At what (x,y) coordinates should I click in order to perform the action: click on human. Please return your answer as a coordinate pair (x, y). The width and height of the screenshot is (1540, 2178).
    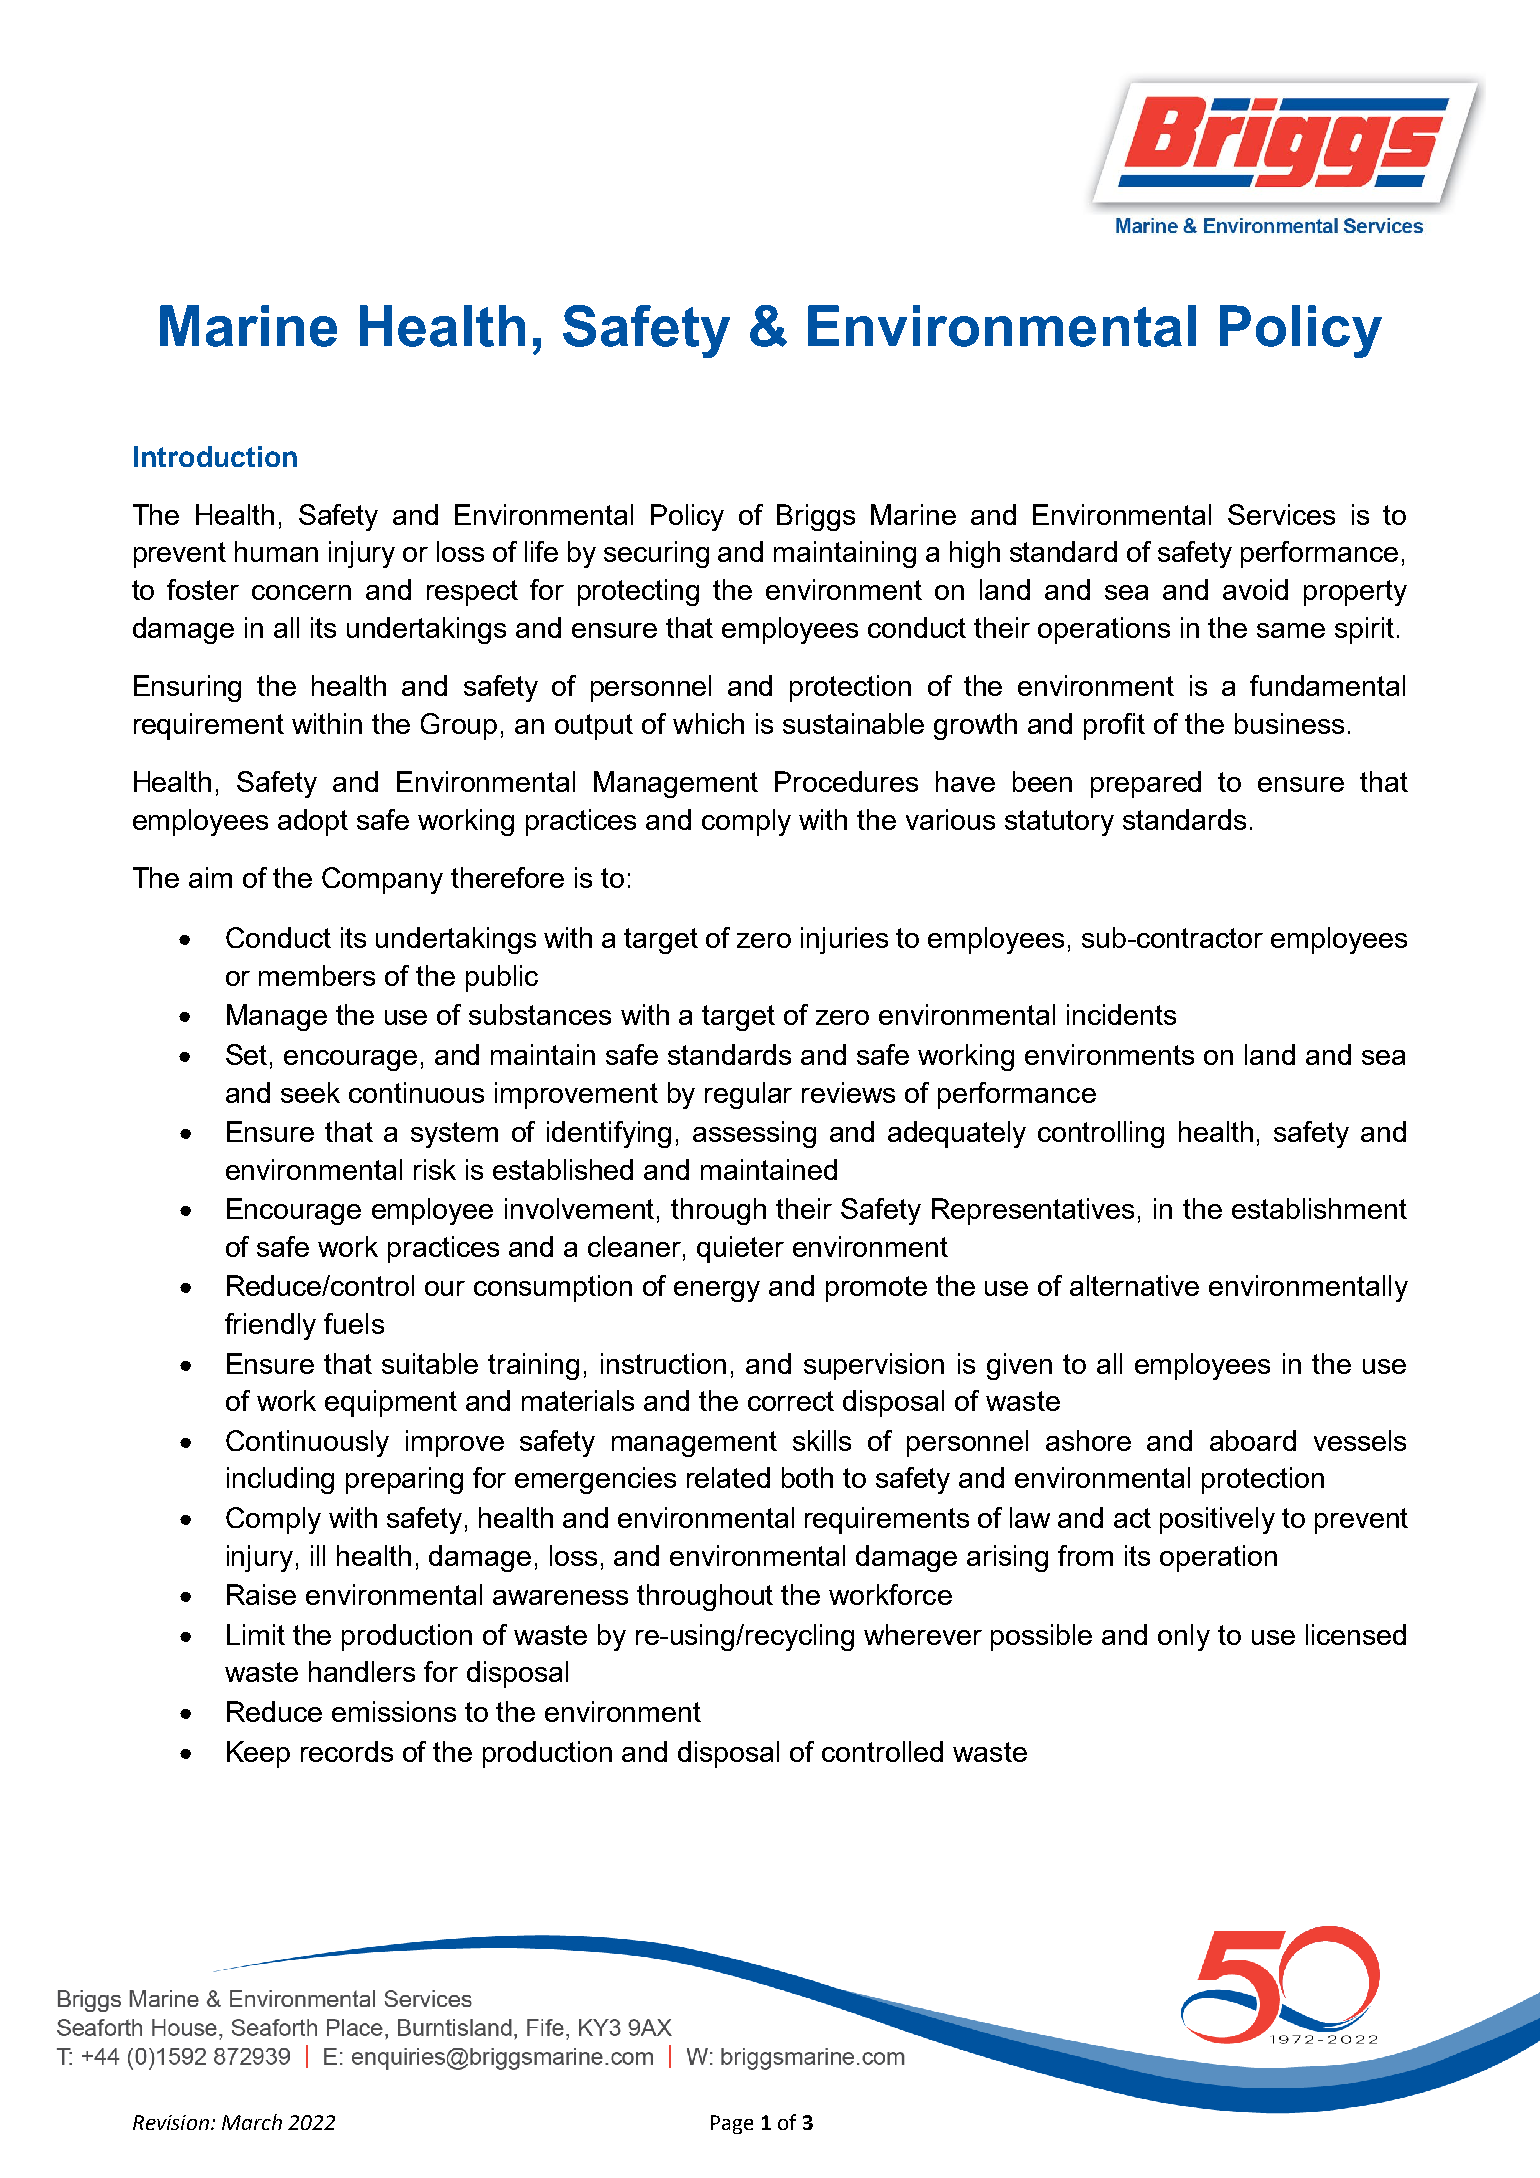
    Looking at the image, I should click on (276, 551).
